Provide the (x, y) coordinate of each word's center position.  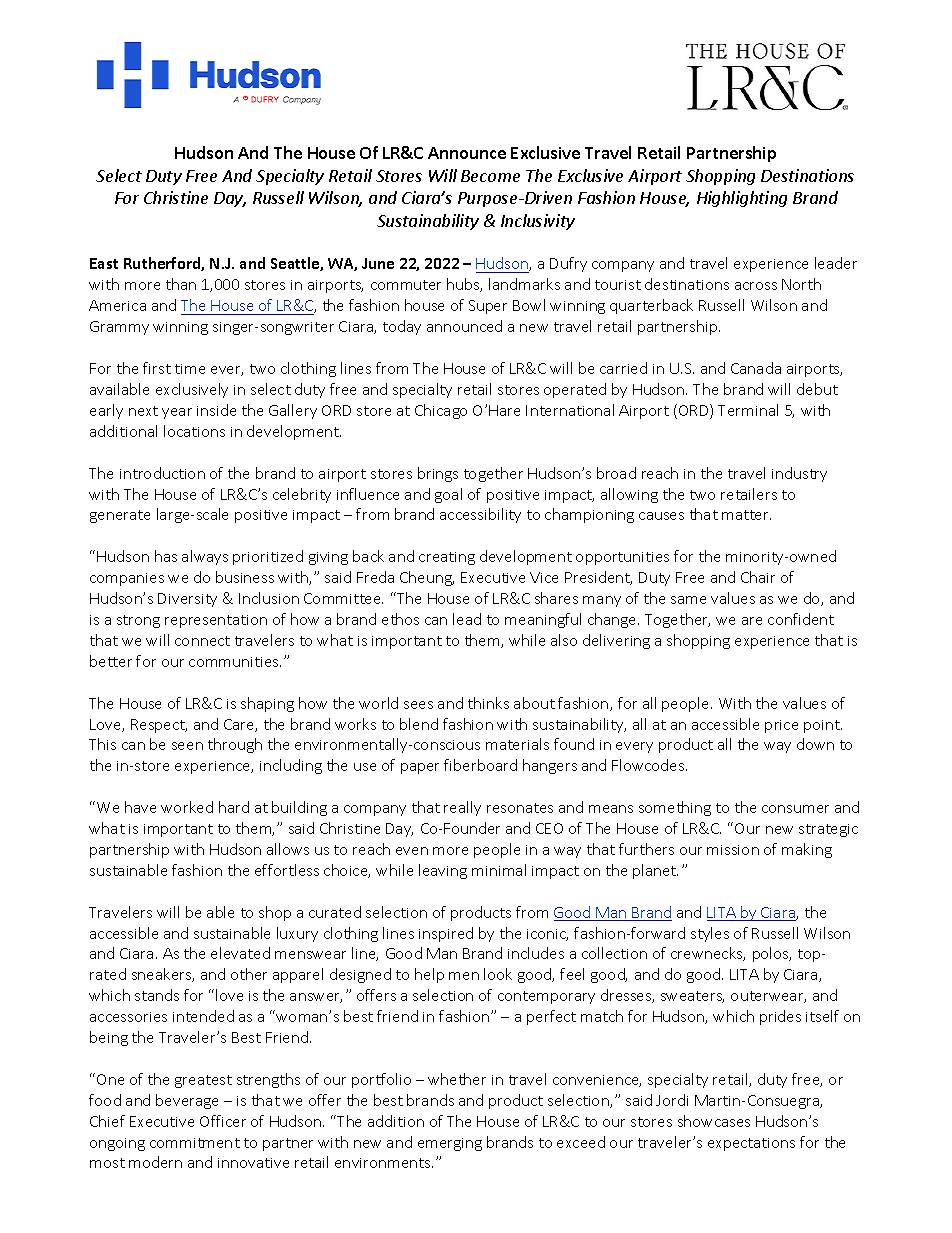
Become (490, 176)
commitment (195, 1143)
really (462, 808)
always (205, 557)
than (181, 284)
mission (733, 850)
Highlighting (742, 199)
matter (746, 515)
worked (187, 807)
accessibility (480, 515)
